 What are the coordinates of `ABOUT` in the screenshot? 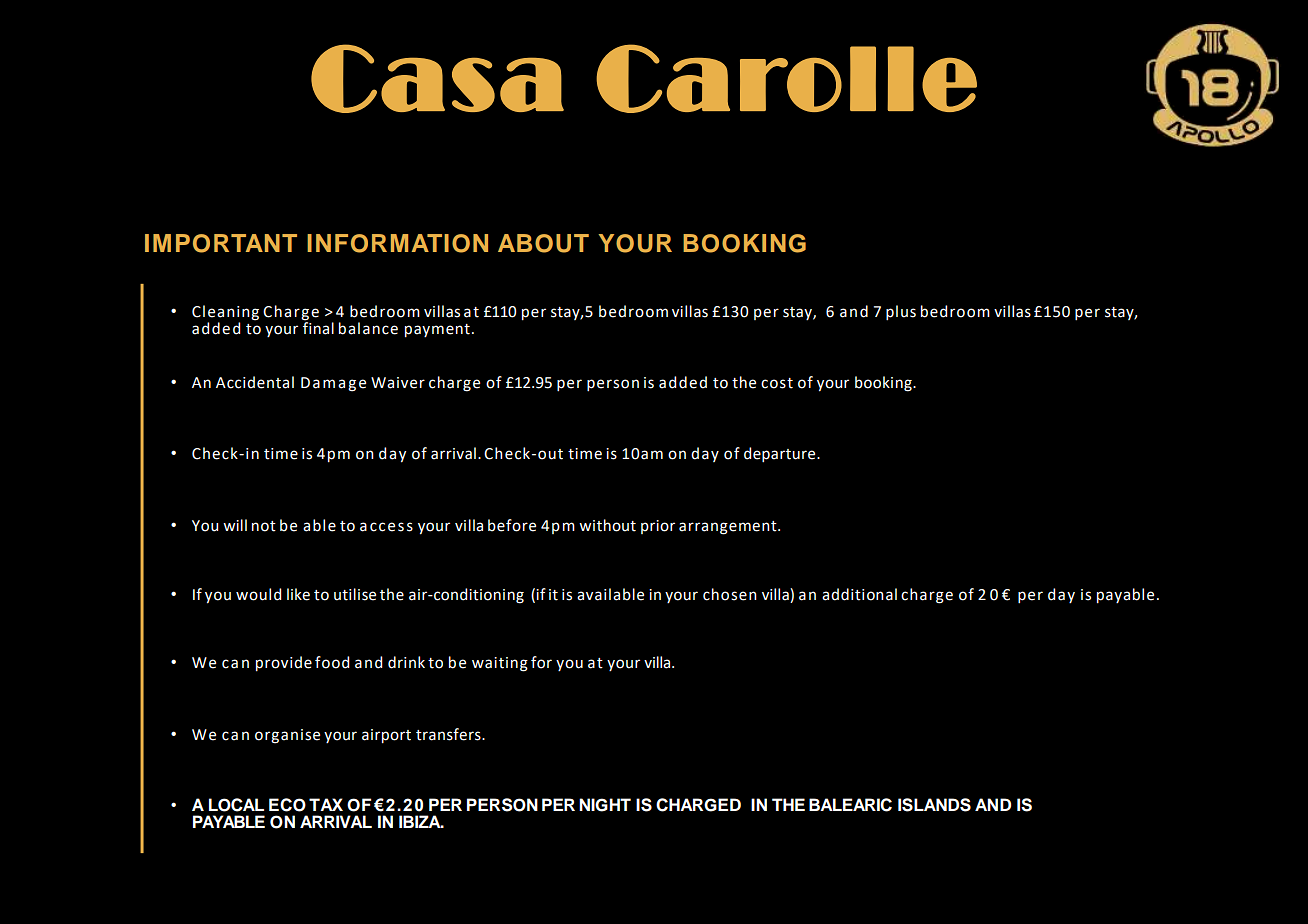 It's located at (543, 243).
